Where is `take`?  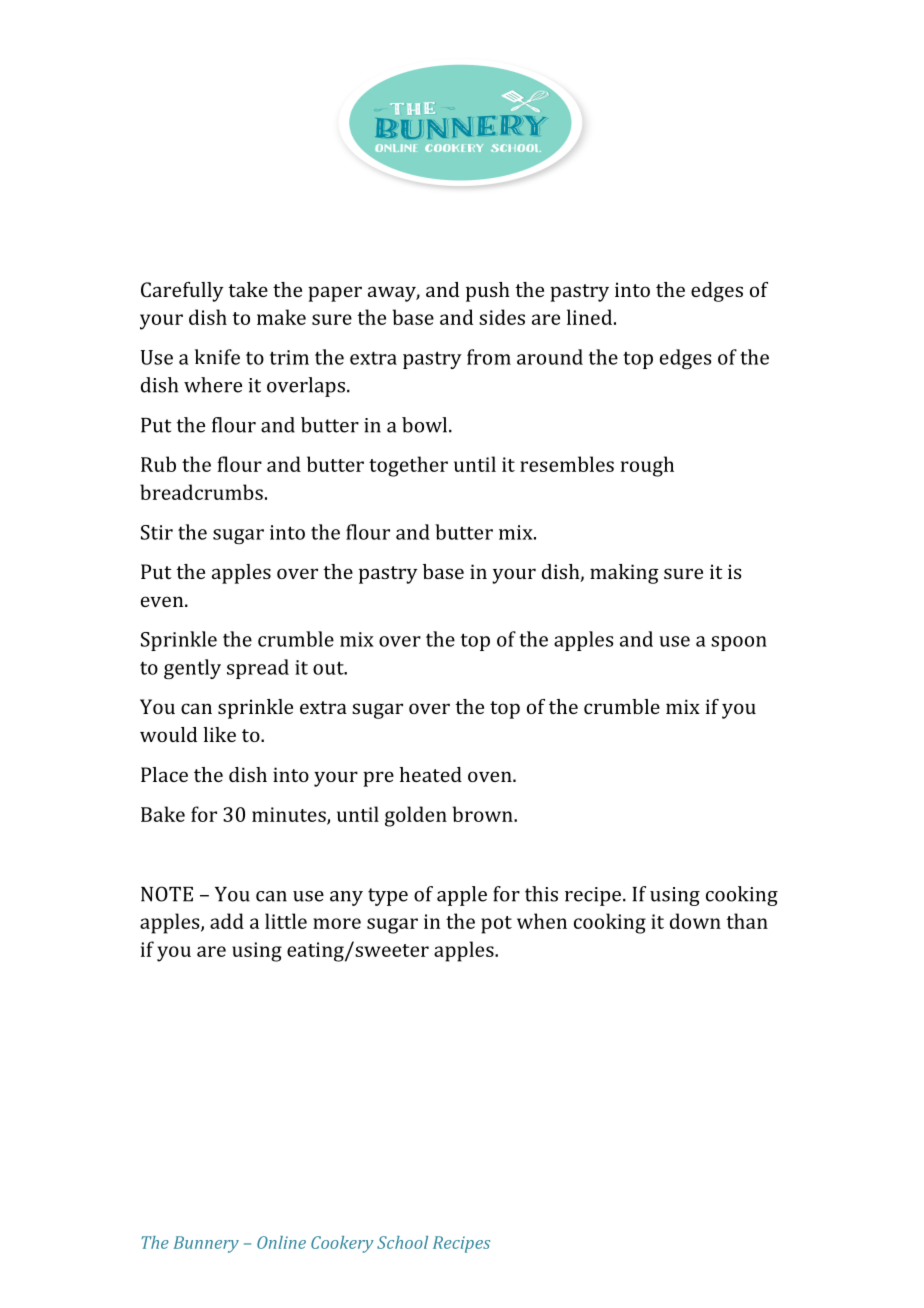 take is located at coordinates (248, 289).
